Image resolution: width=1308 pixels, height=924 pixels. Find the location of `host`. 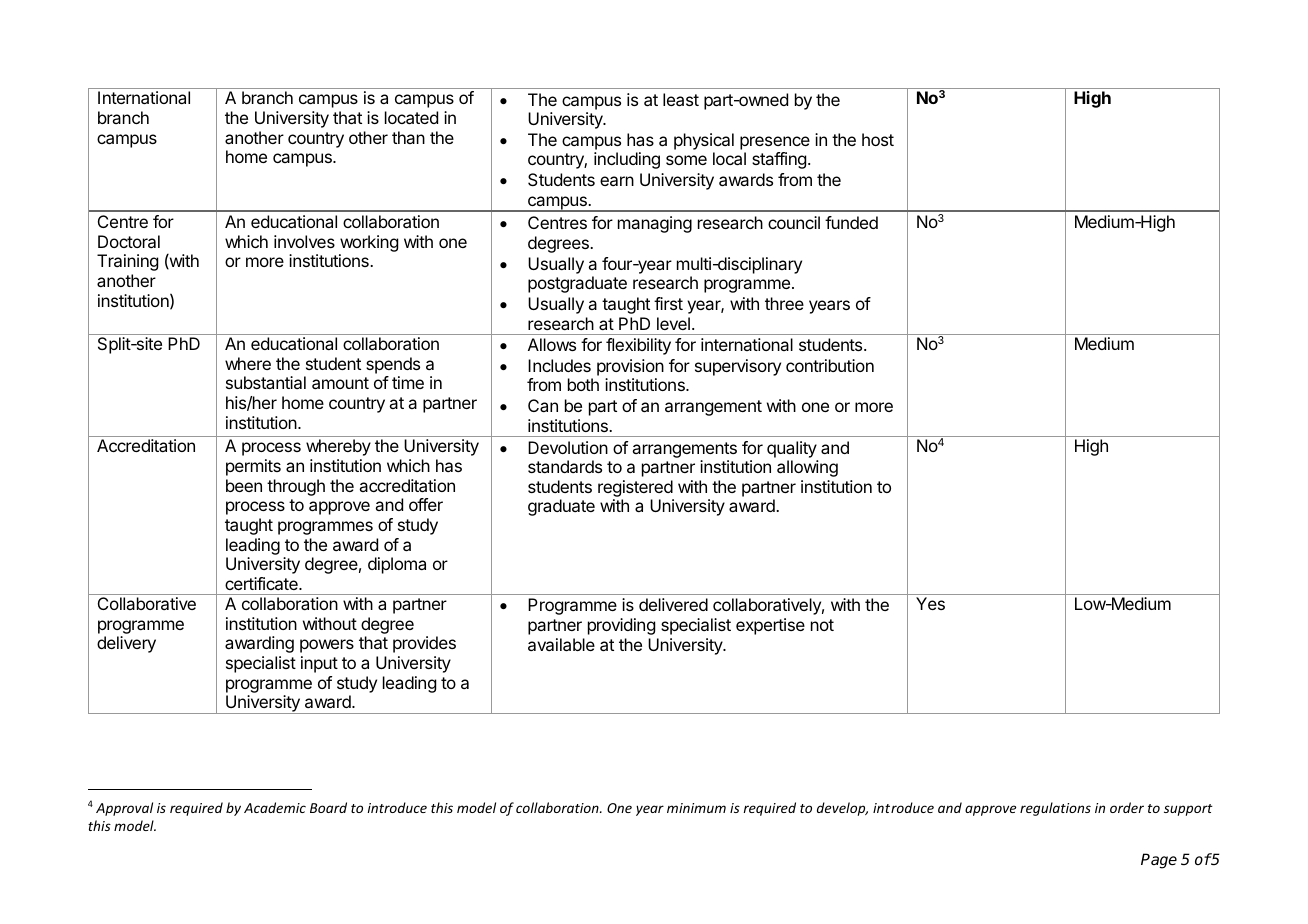

host is located at coordinates (878, 139).
